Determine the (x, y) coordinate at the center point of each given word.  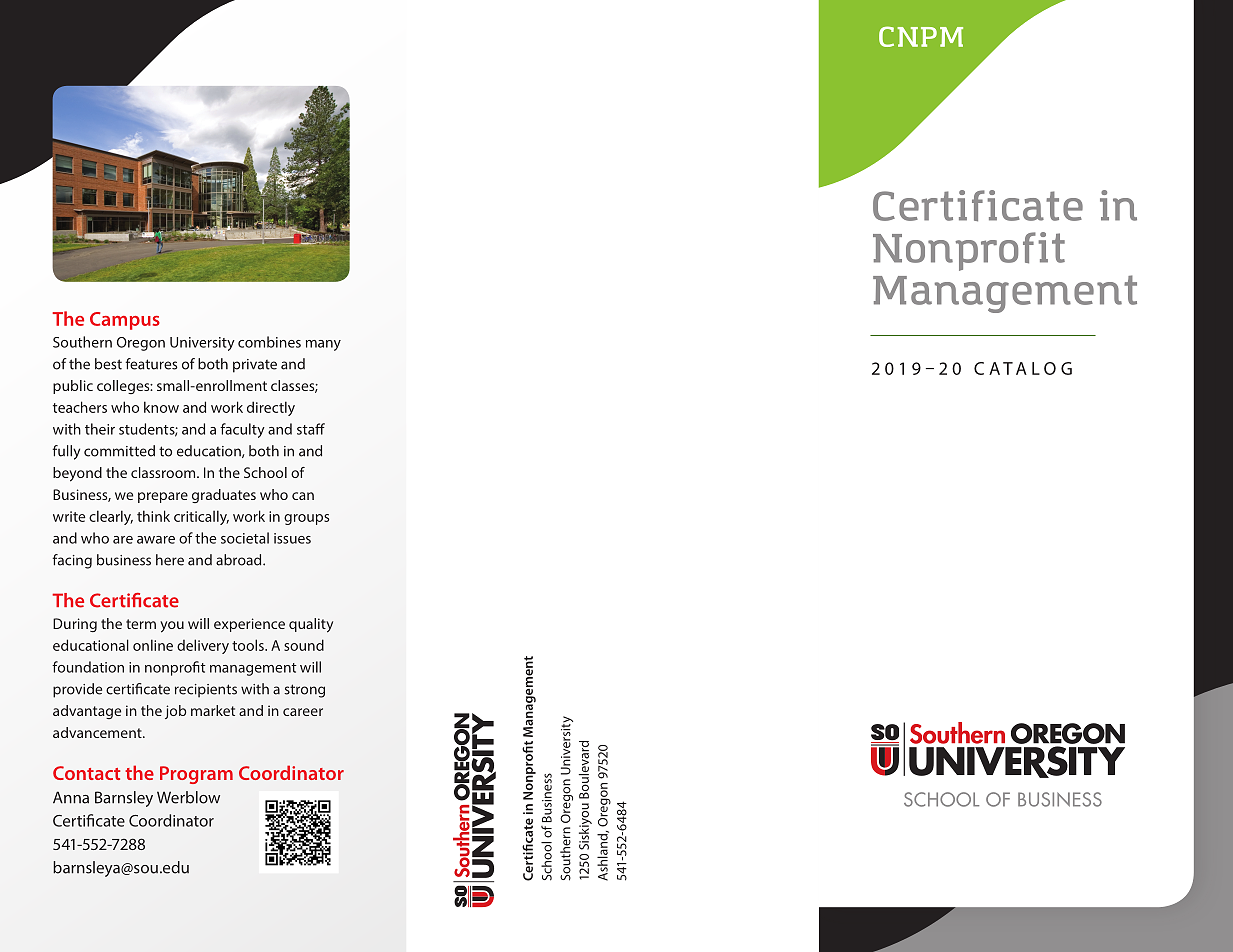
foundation (88, 667)
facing (72, 561)
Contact (86, 773)
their (100, 429)
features (151, 364)
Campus (125, 321)
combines (269, 342)
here (170, 560)
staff (311, 429)
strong (304, 691)
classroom (164, 472)
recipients (206, 691)
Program (196, 775)
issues (292, 538)
